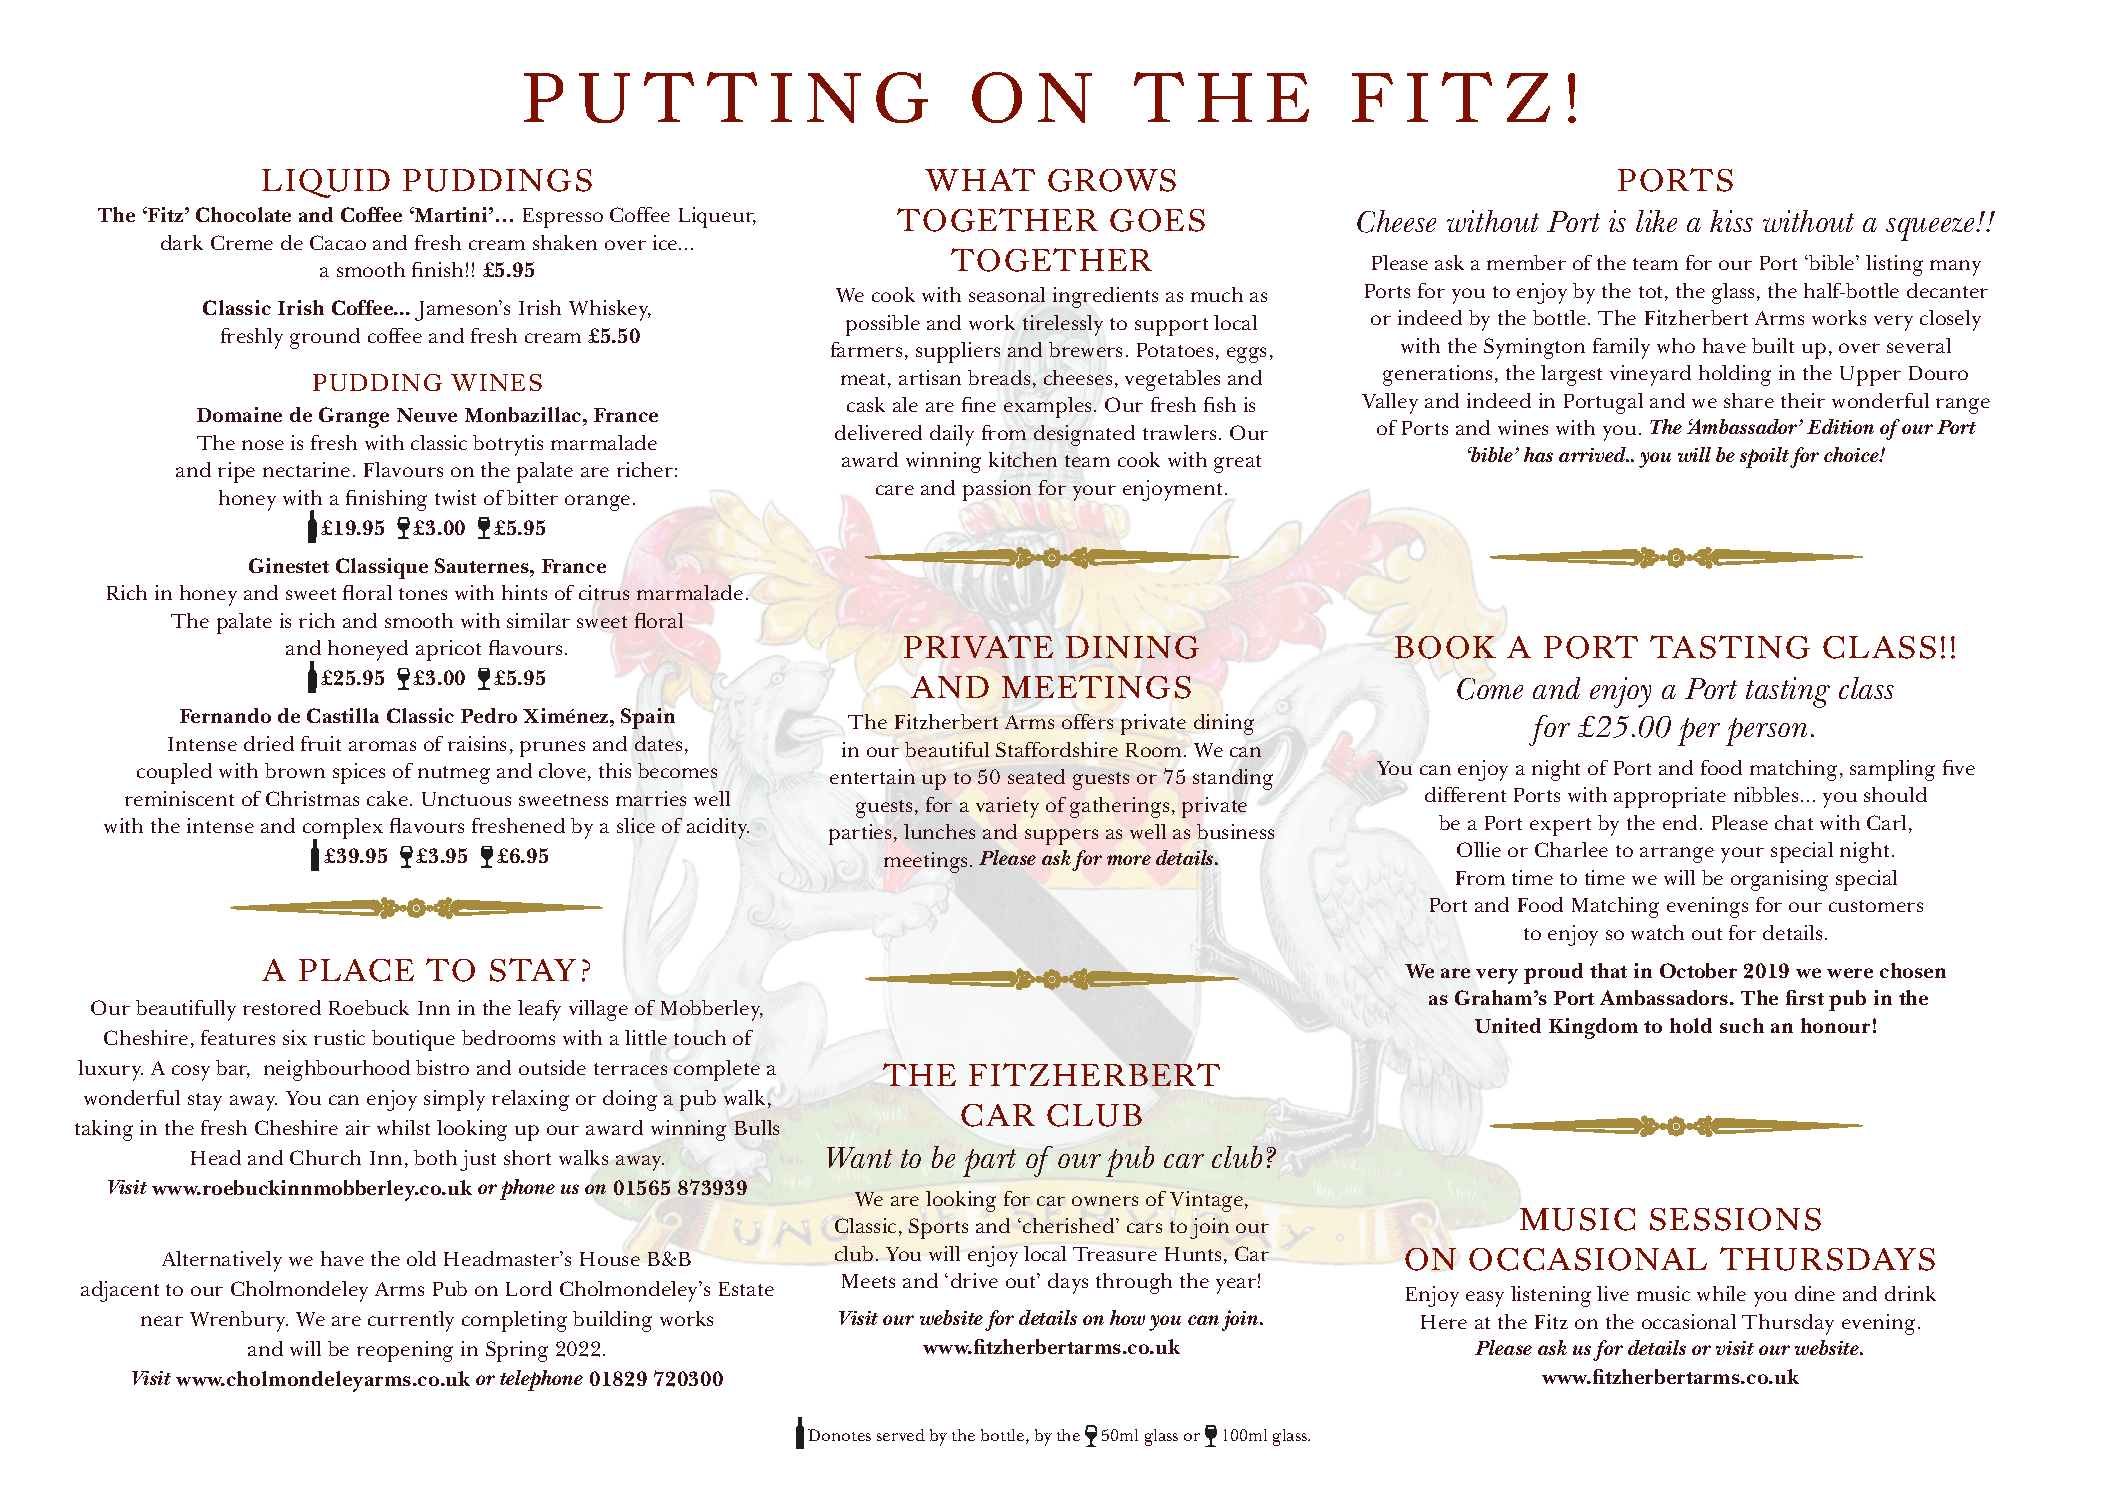  I want to click on Church, so click(325, 1157).
